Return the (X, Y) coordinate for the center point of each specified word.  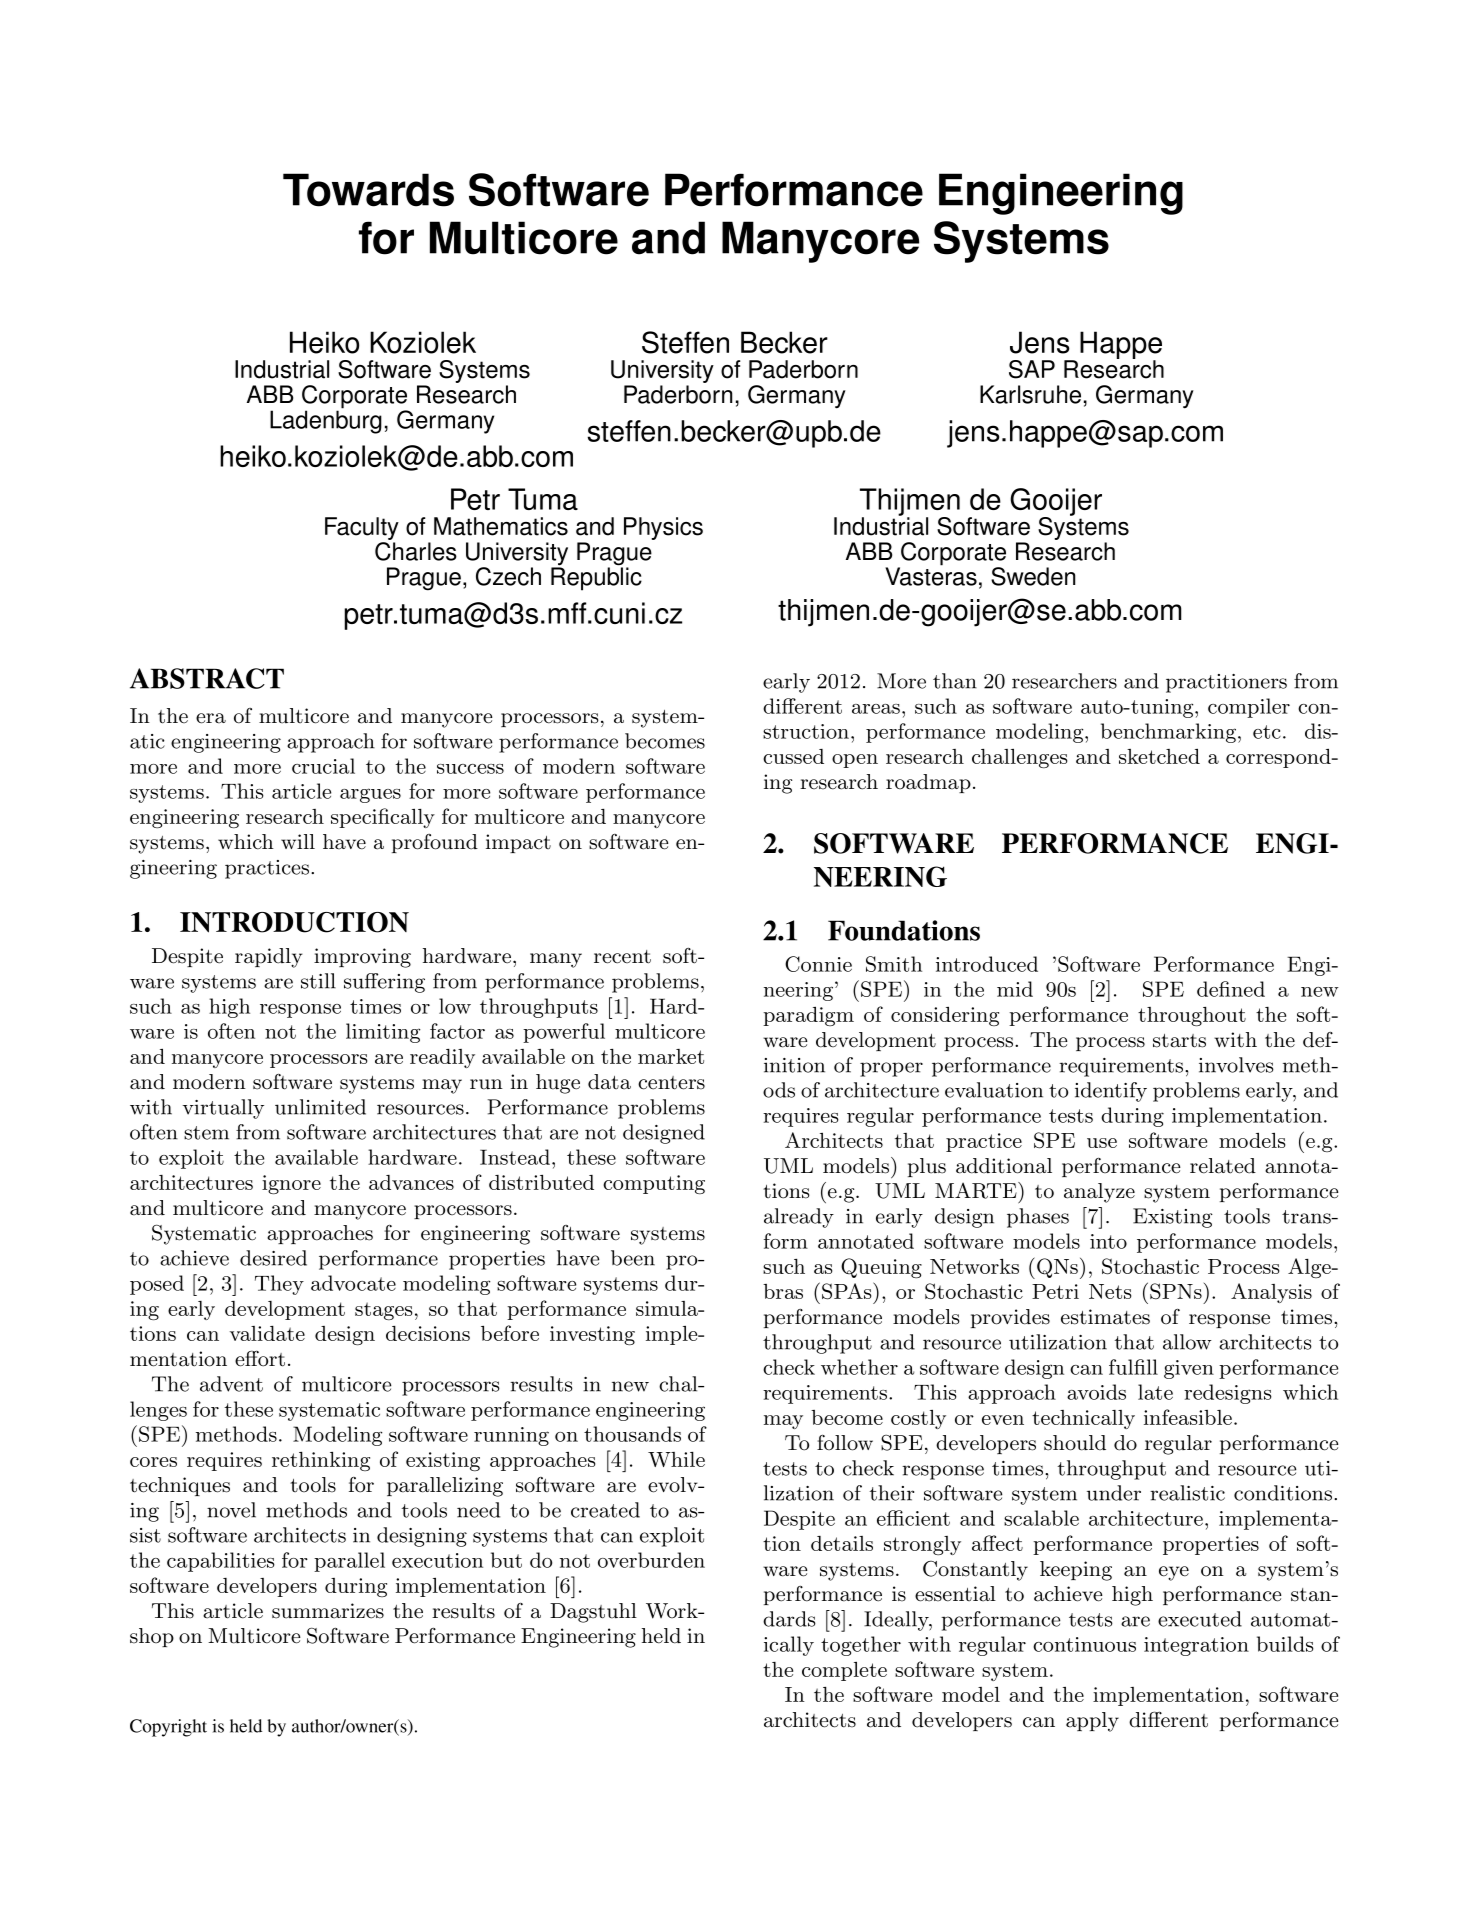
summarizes (328, 1611)
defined (1231, 989)
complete (844, 1671)
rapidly (268, 958)
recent (622, 957)
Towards (368, 190)
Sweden (1033, 576)
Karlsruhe (1030, 394)
